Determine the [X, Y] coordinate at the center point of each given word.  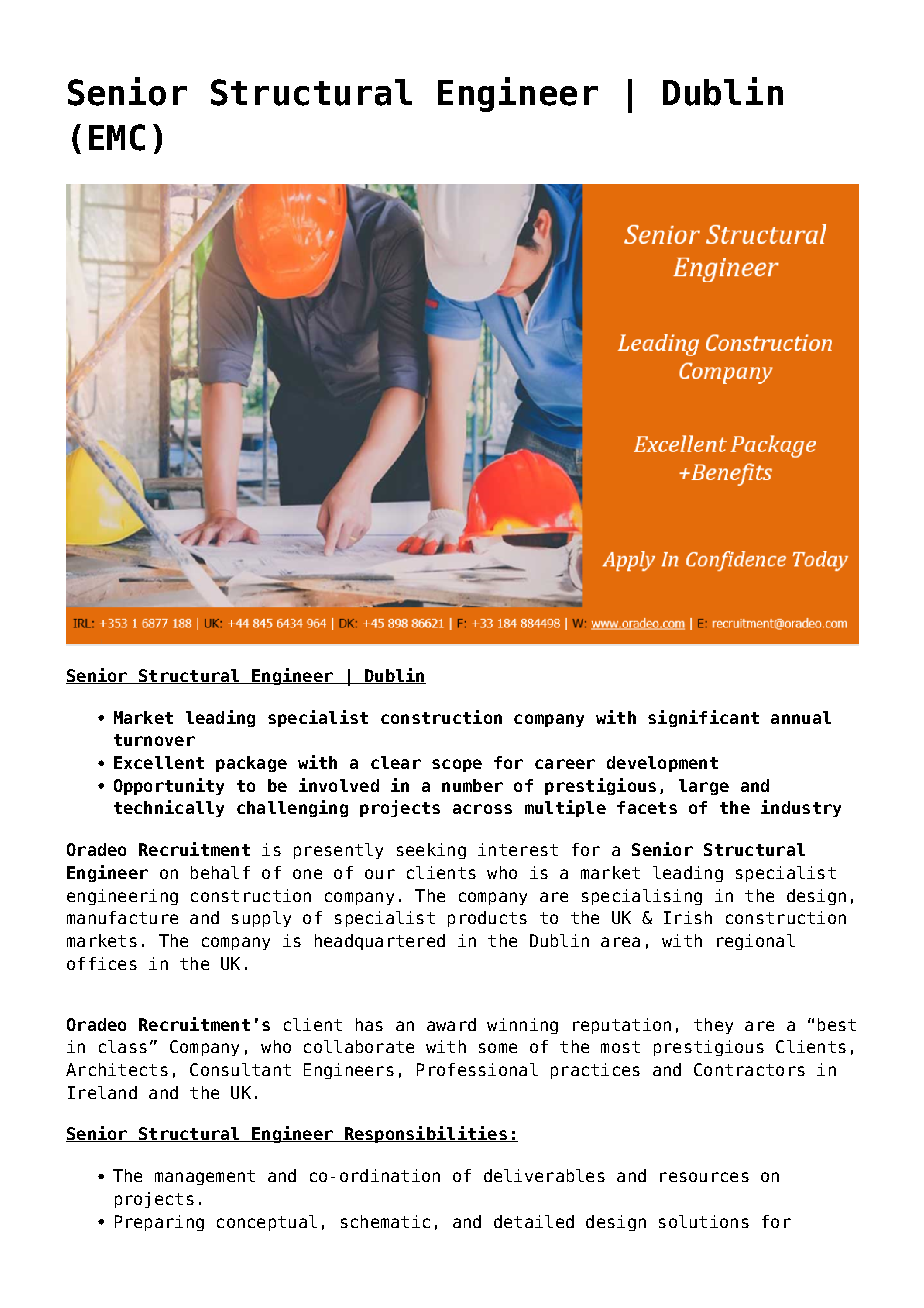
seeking [431, 851]
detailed [534, 1221]
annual [801, 717]
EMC [117, 137]
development [662, 764]
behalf [220, 872]
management [205, 1177]
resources [704, 1177]
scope [457, 765]
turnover [154, 740]
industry [801, 808]
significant [703, 718]
